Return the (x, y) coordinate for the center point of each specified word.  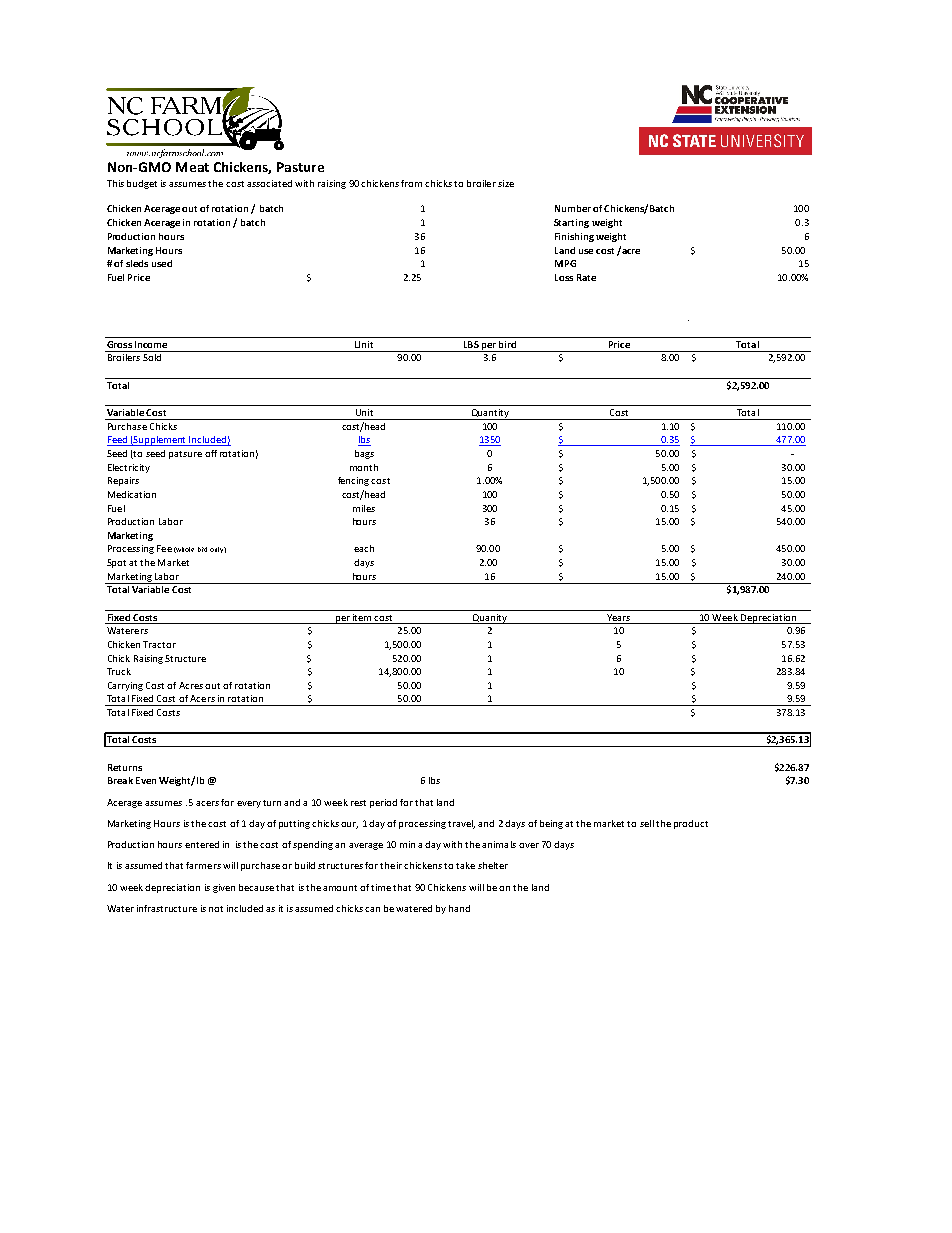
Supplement (160, 441)
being (551, 824)
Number (573, 208)
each (364, 548)
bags (364, 454)
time (381, 887)
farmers (203, 865)
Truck (119, 671)
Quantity (490, 414)
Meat (192, 167)
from (411, 183)
